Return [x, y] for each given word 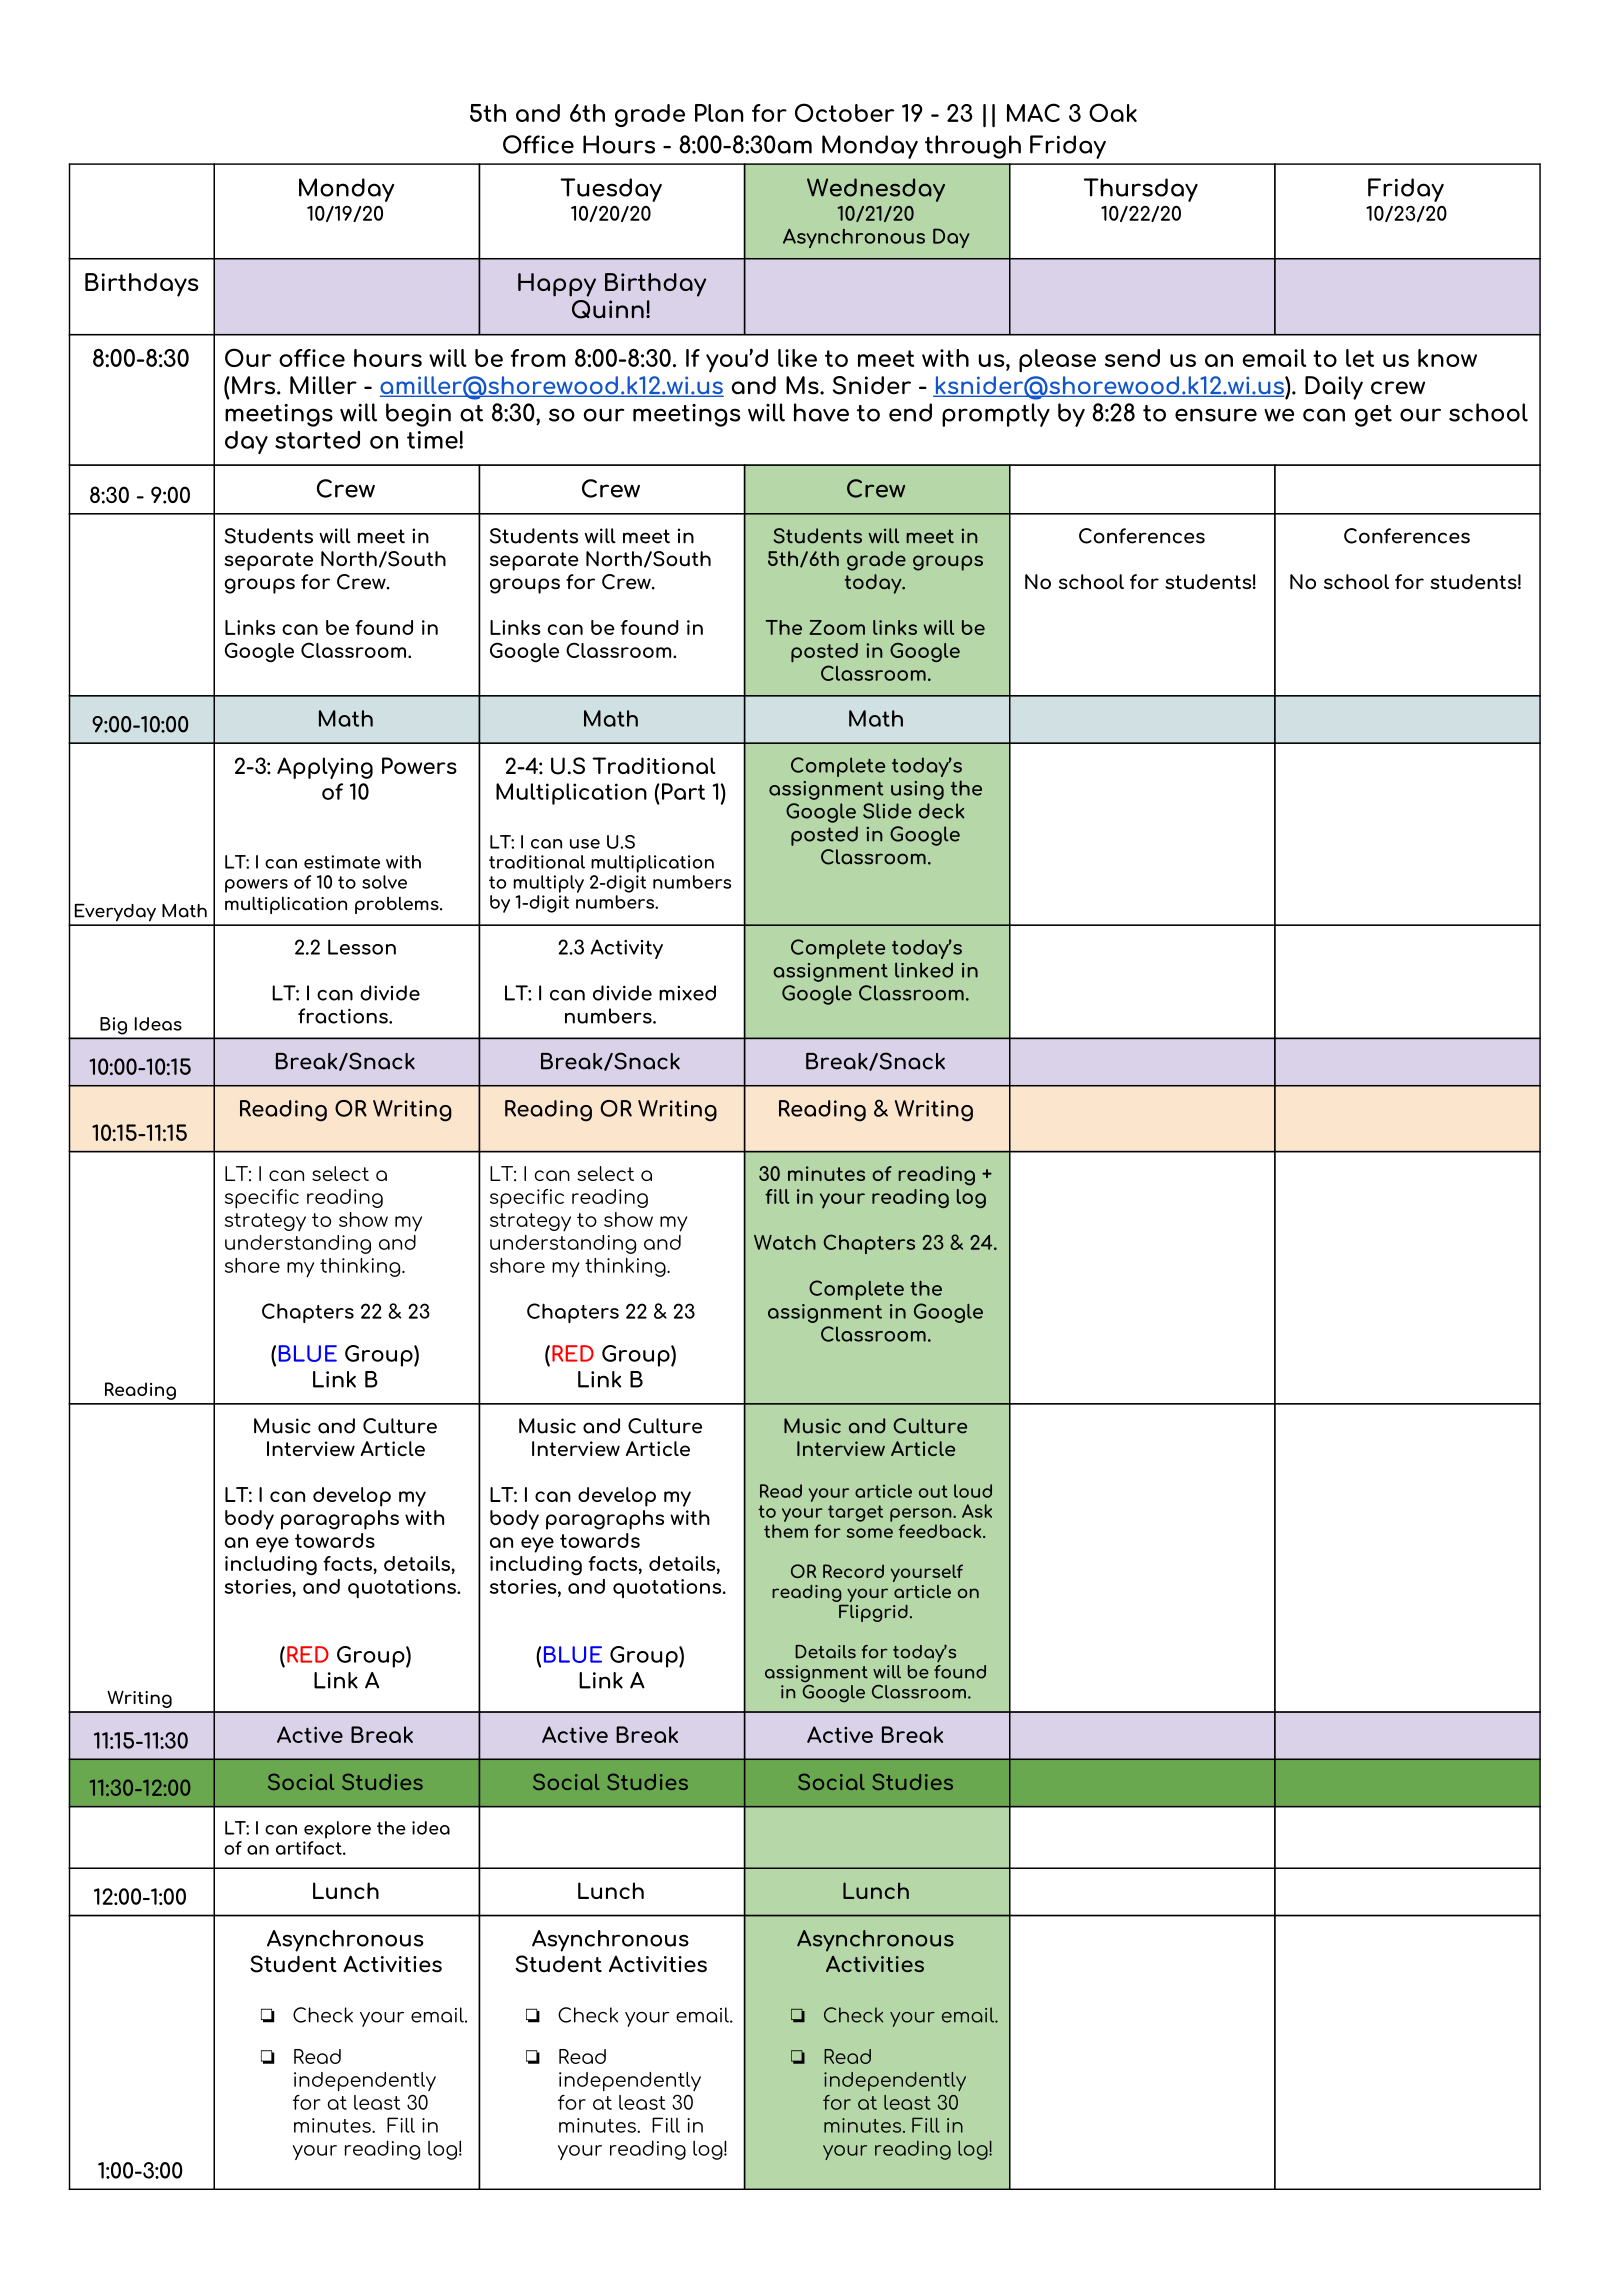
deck [942, 811]
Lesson [362, 947]
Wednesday [876, 190]
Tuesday [611, 190]
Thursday [1141, 190]
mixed [687, 993]
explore [337, 1830]
